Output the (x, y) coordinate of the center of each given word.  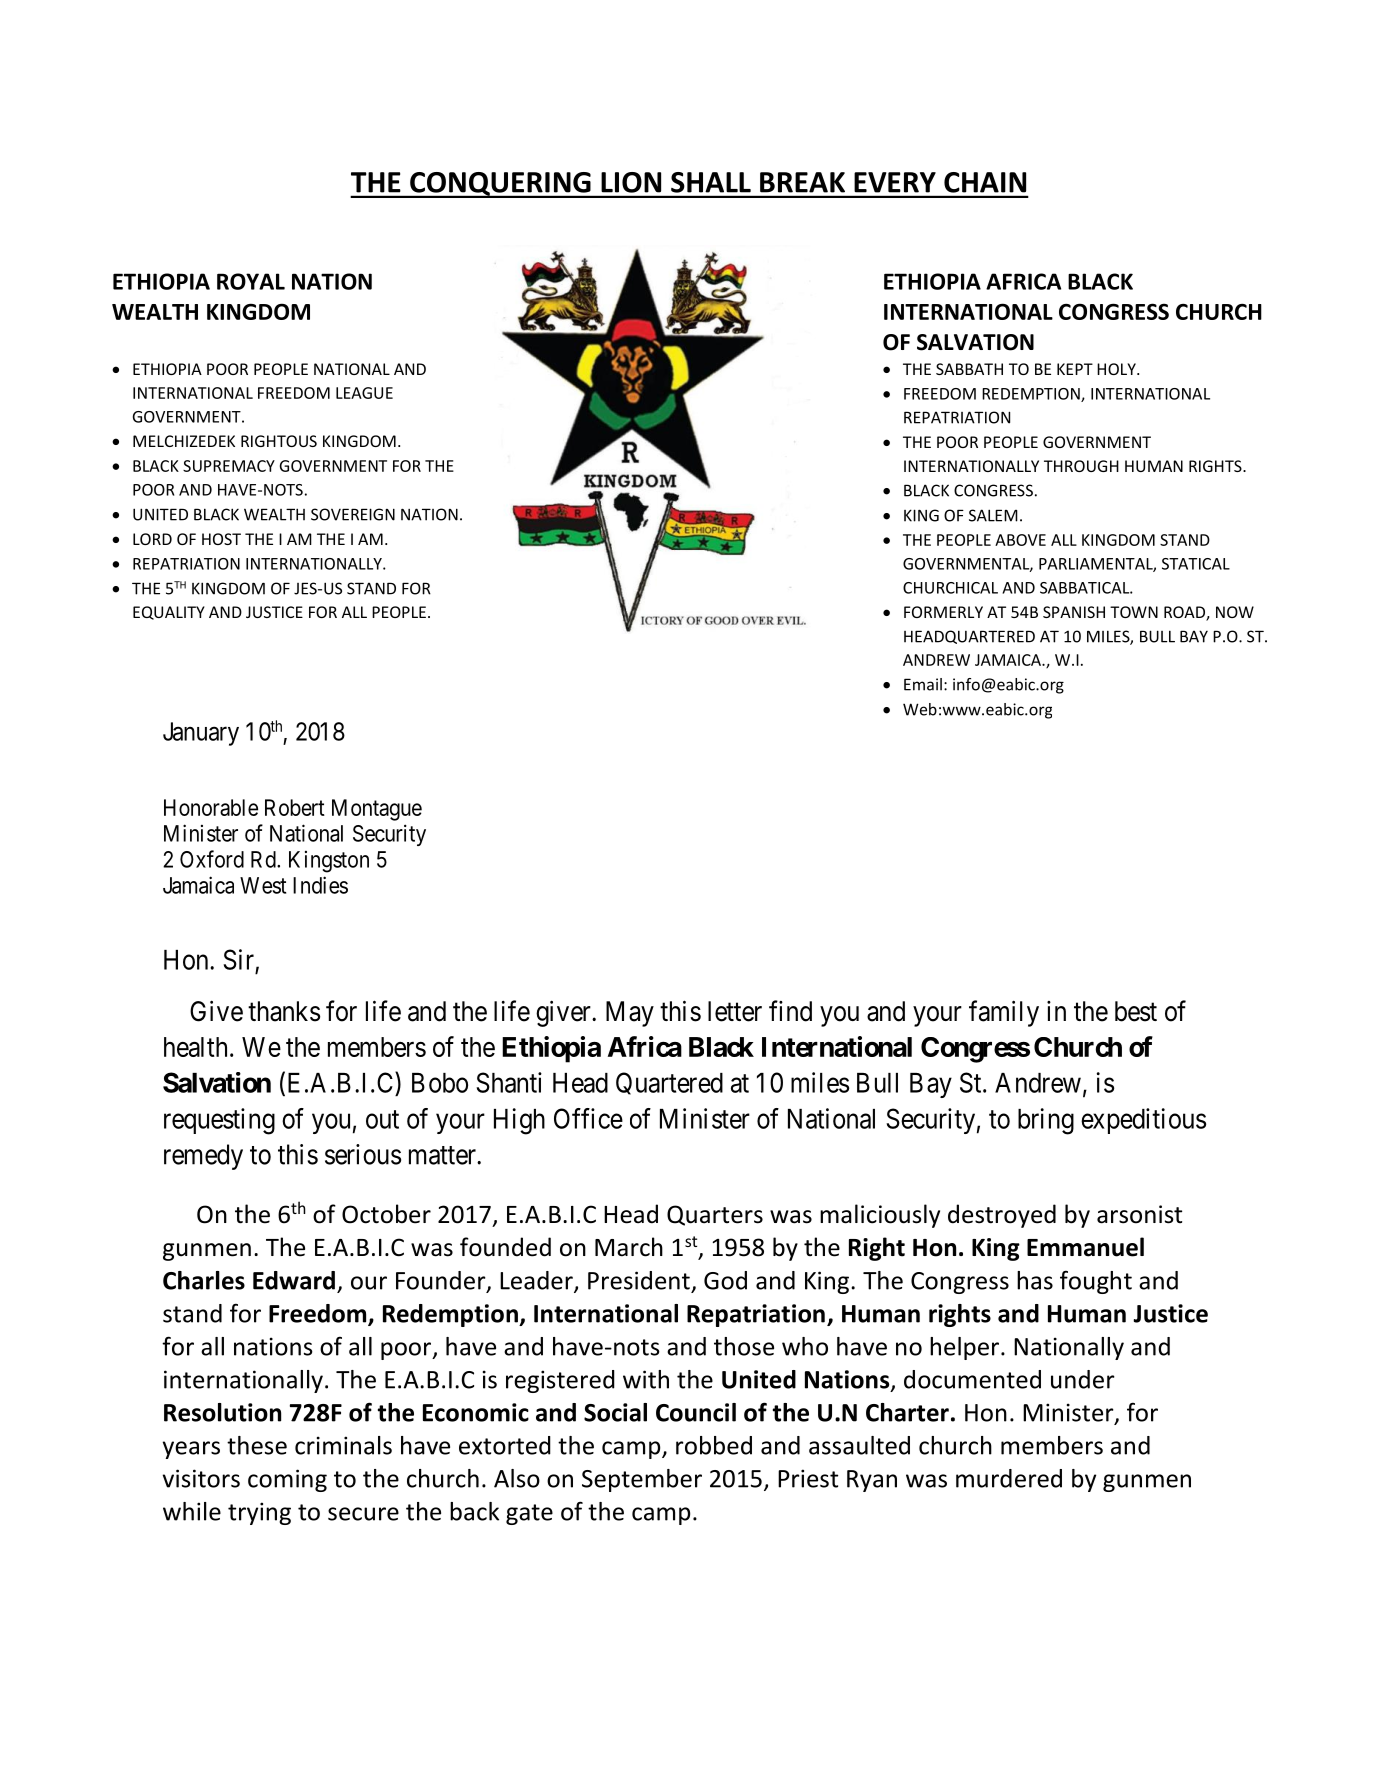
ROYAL (251, 281)
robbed (714, 1445)
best (1136, 1011)
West (263, 885)
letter (735, 1011)
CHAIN (985, 182)
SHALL (711, 182)
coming (287, 1480)
